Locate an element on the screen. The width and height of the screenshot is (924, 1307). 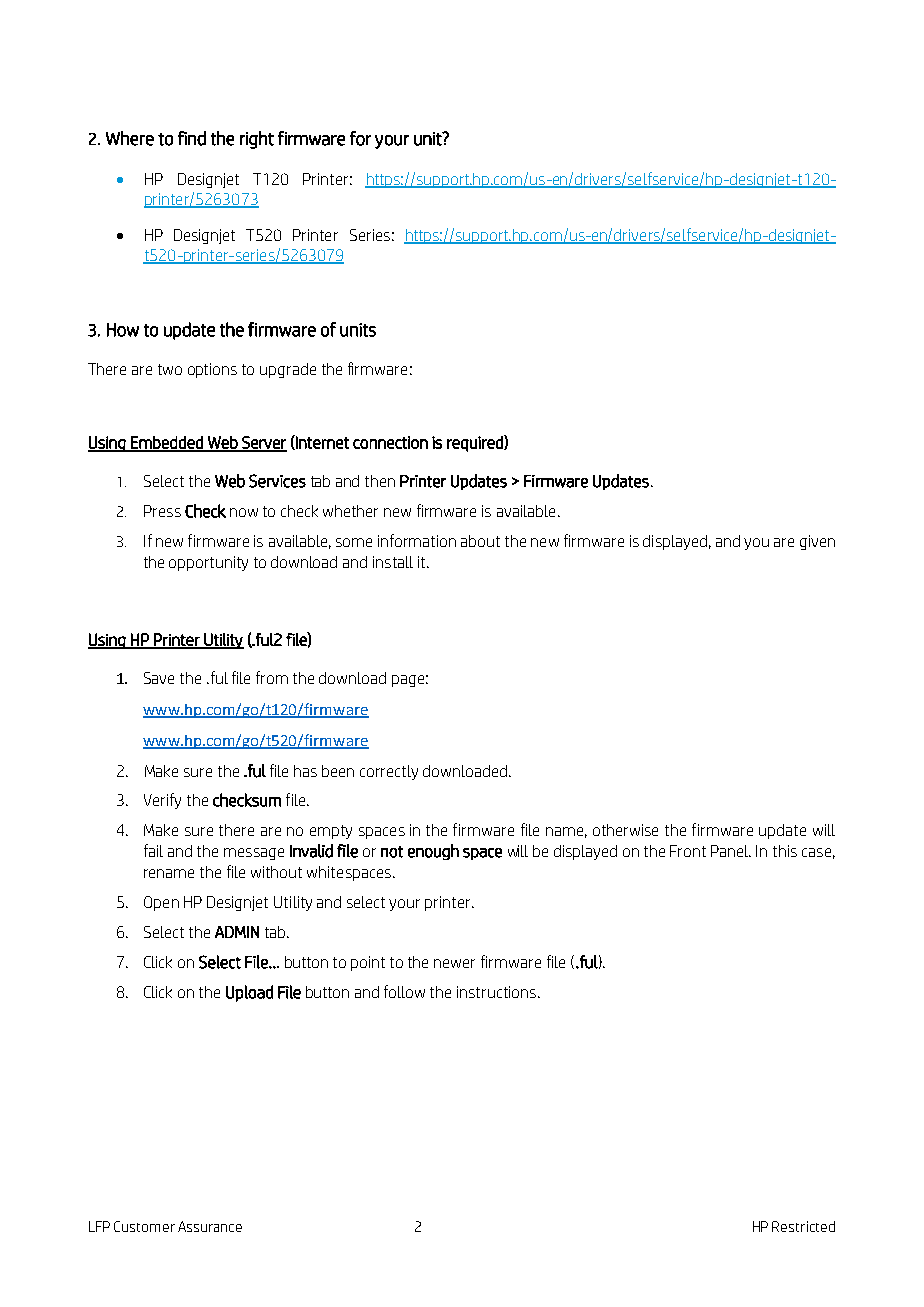
right is located at coordinates (257, 140).
